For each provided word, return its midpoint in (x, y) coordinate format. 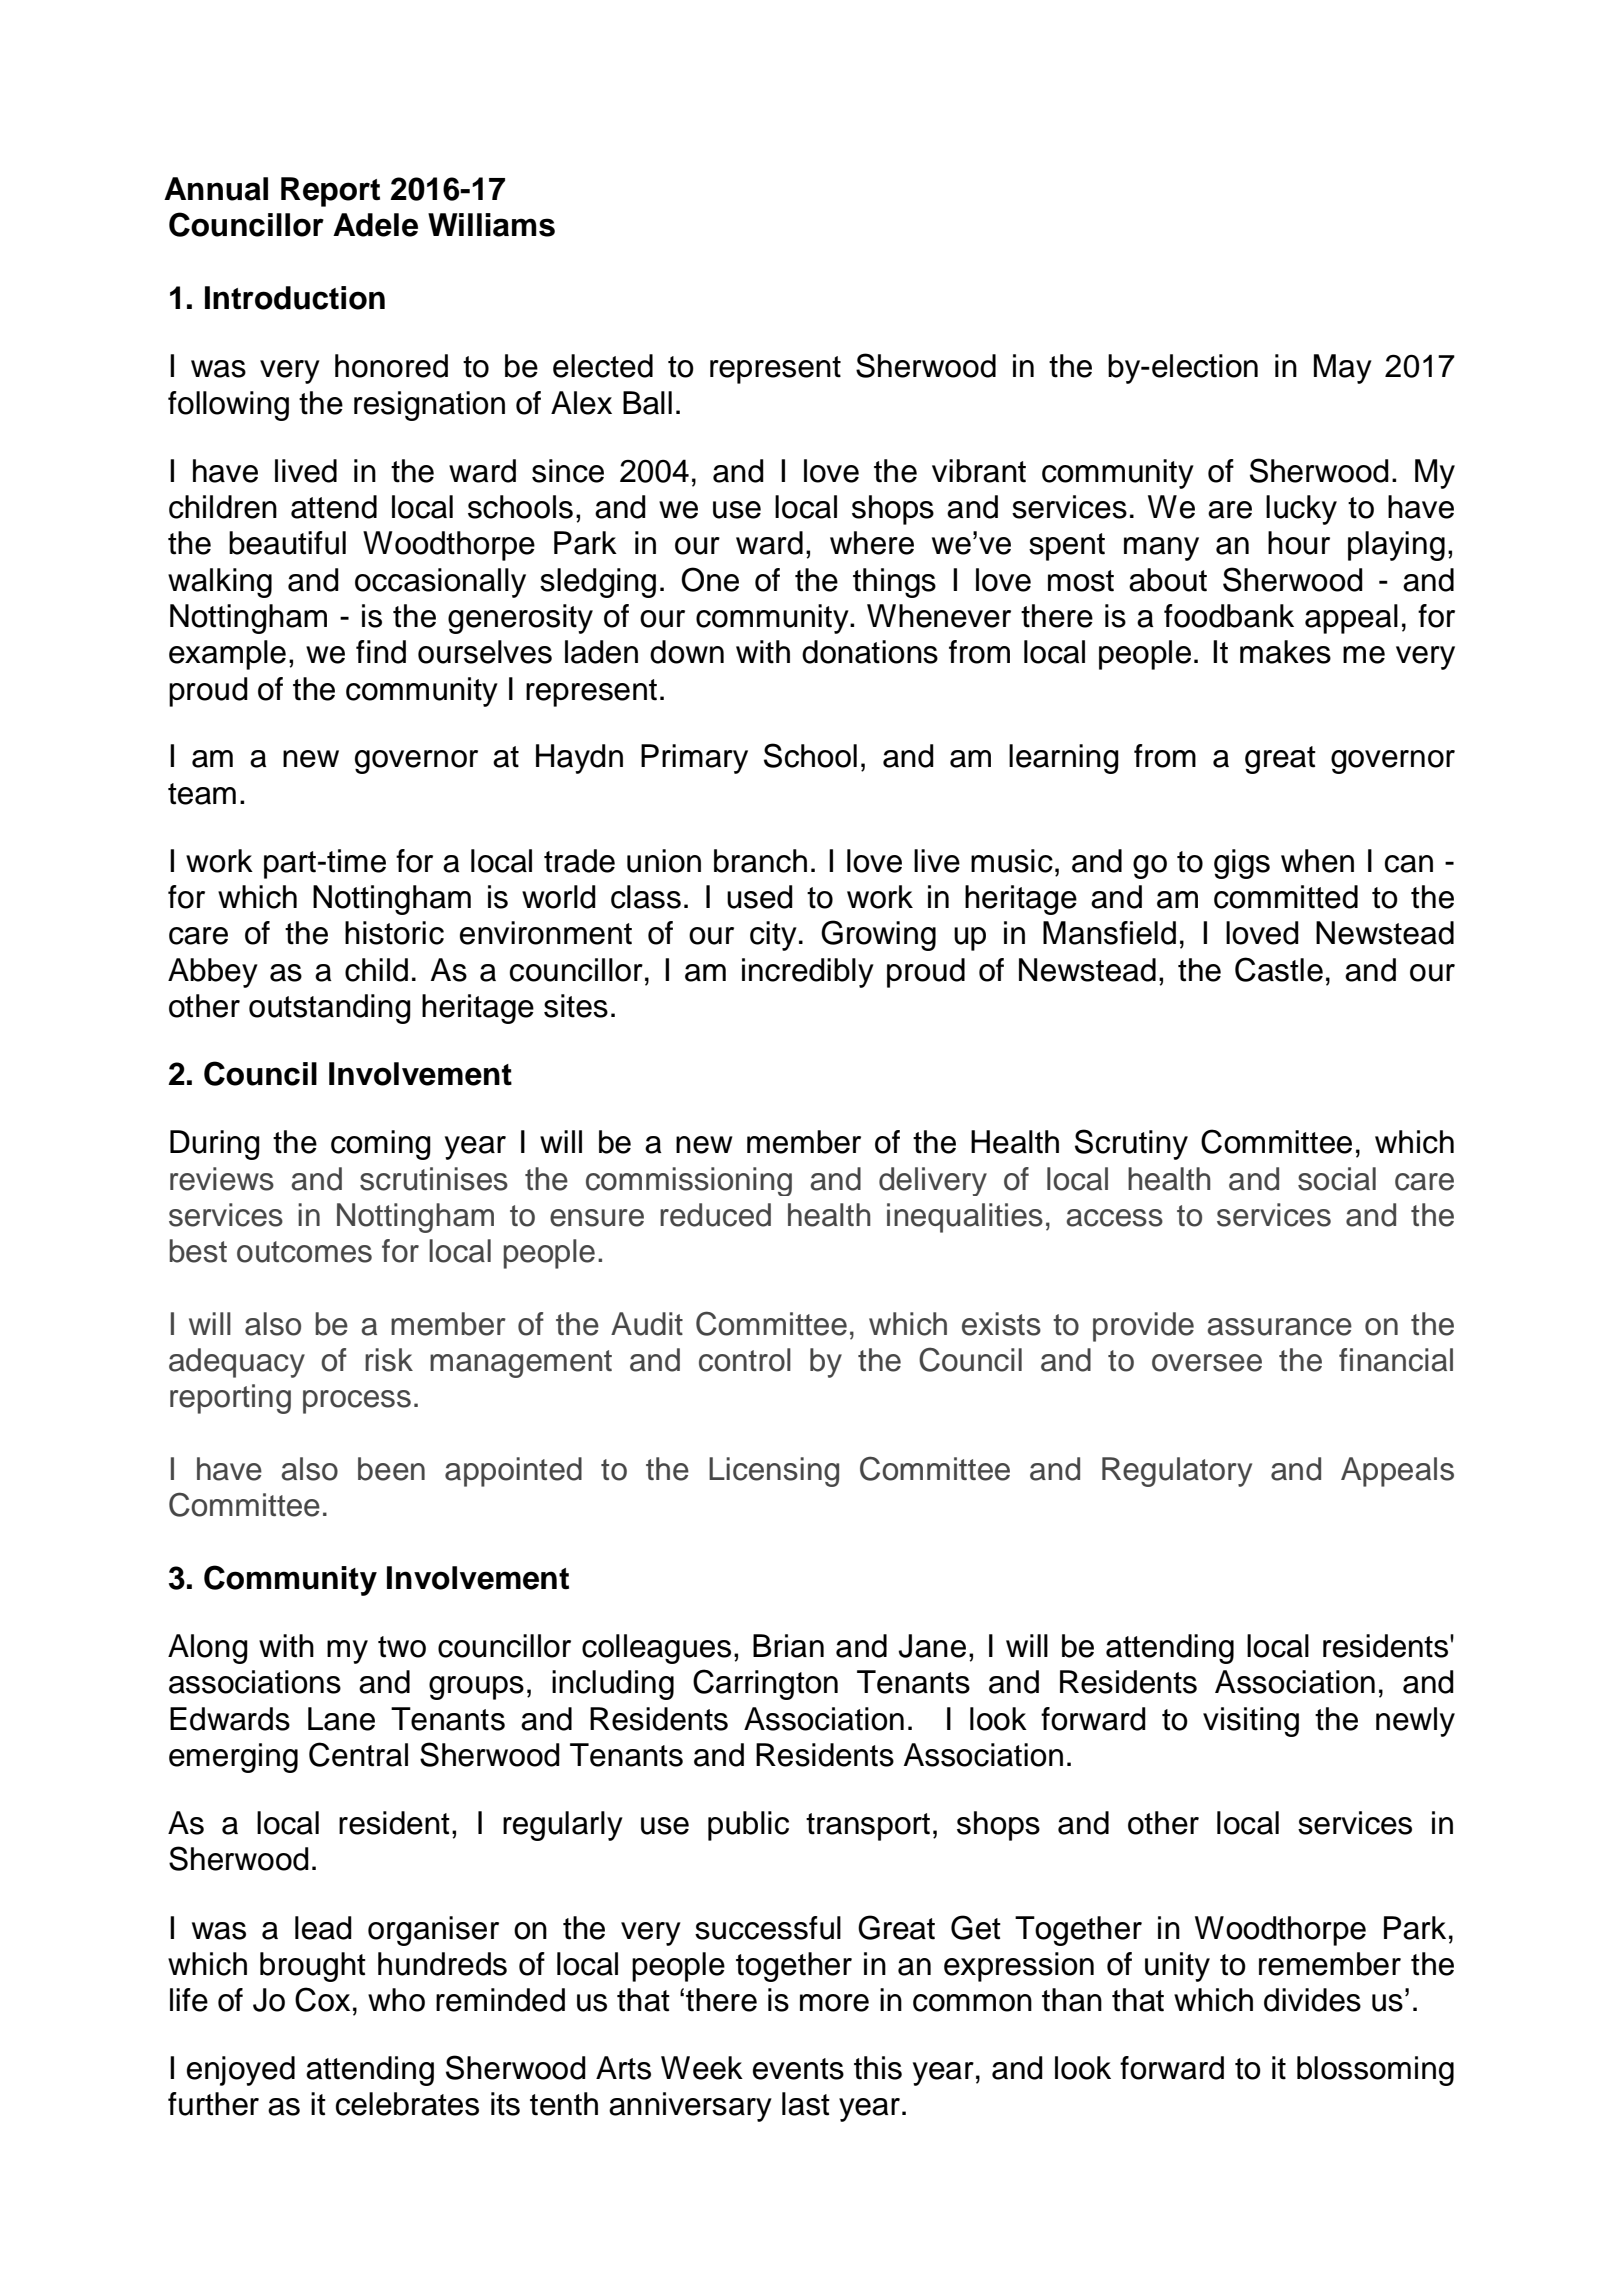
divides (1312, 2000)
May (1343, 369)
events (798, 2069)
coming (381, 1145)
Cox (322, 1999)
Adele (375, 225)
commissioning (689, 1181)
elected (603, 366)
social (1337, 1179)
